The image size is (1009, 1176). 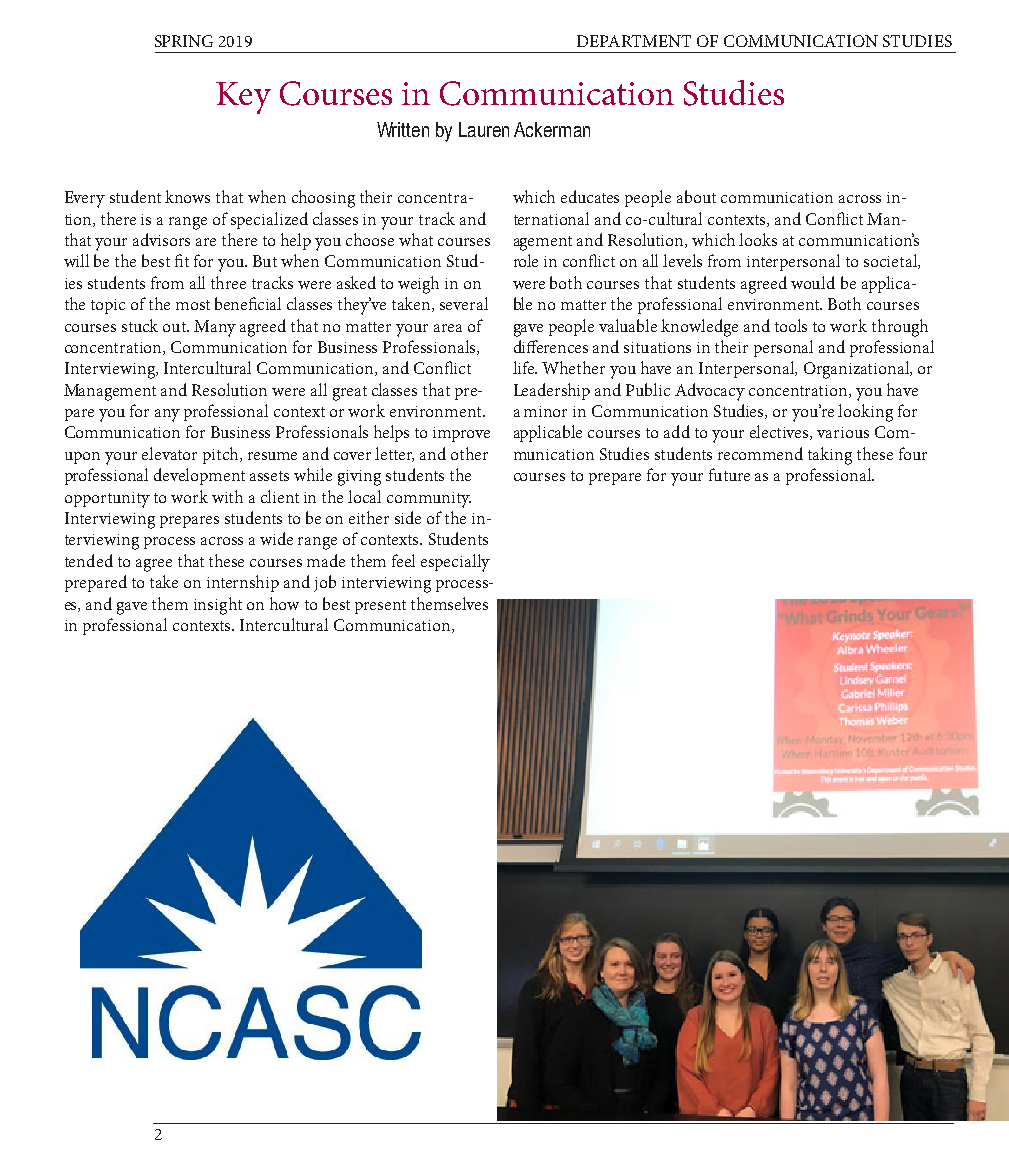 What do you see at coordinates (469, 453) in the image?
I see `other` at bounding box center [469, 453].
